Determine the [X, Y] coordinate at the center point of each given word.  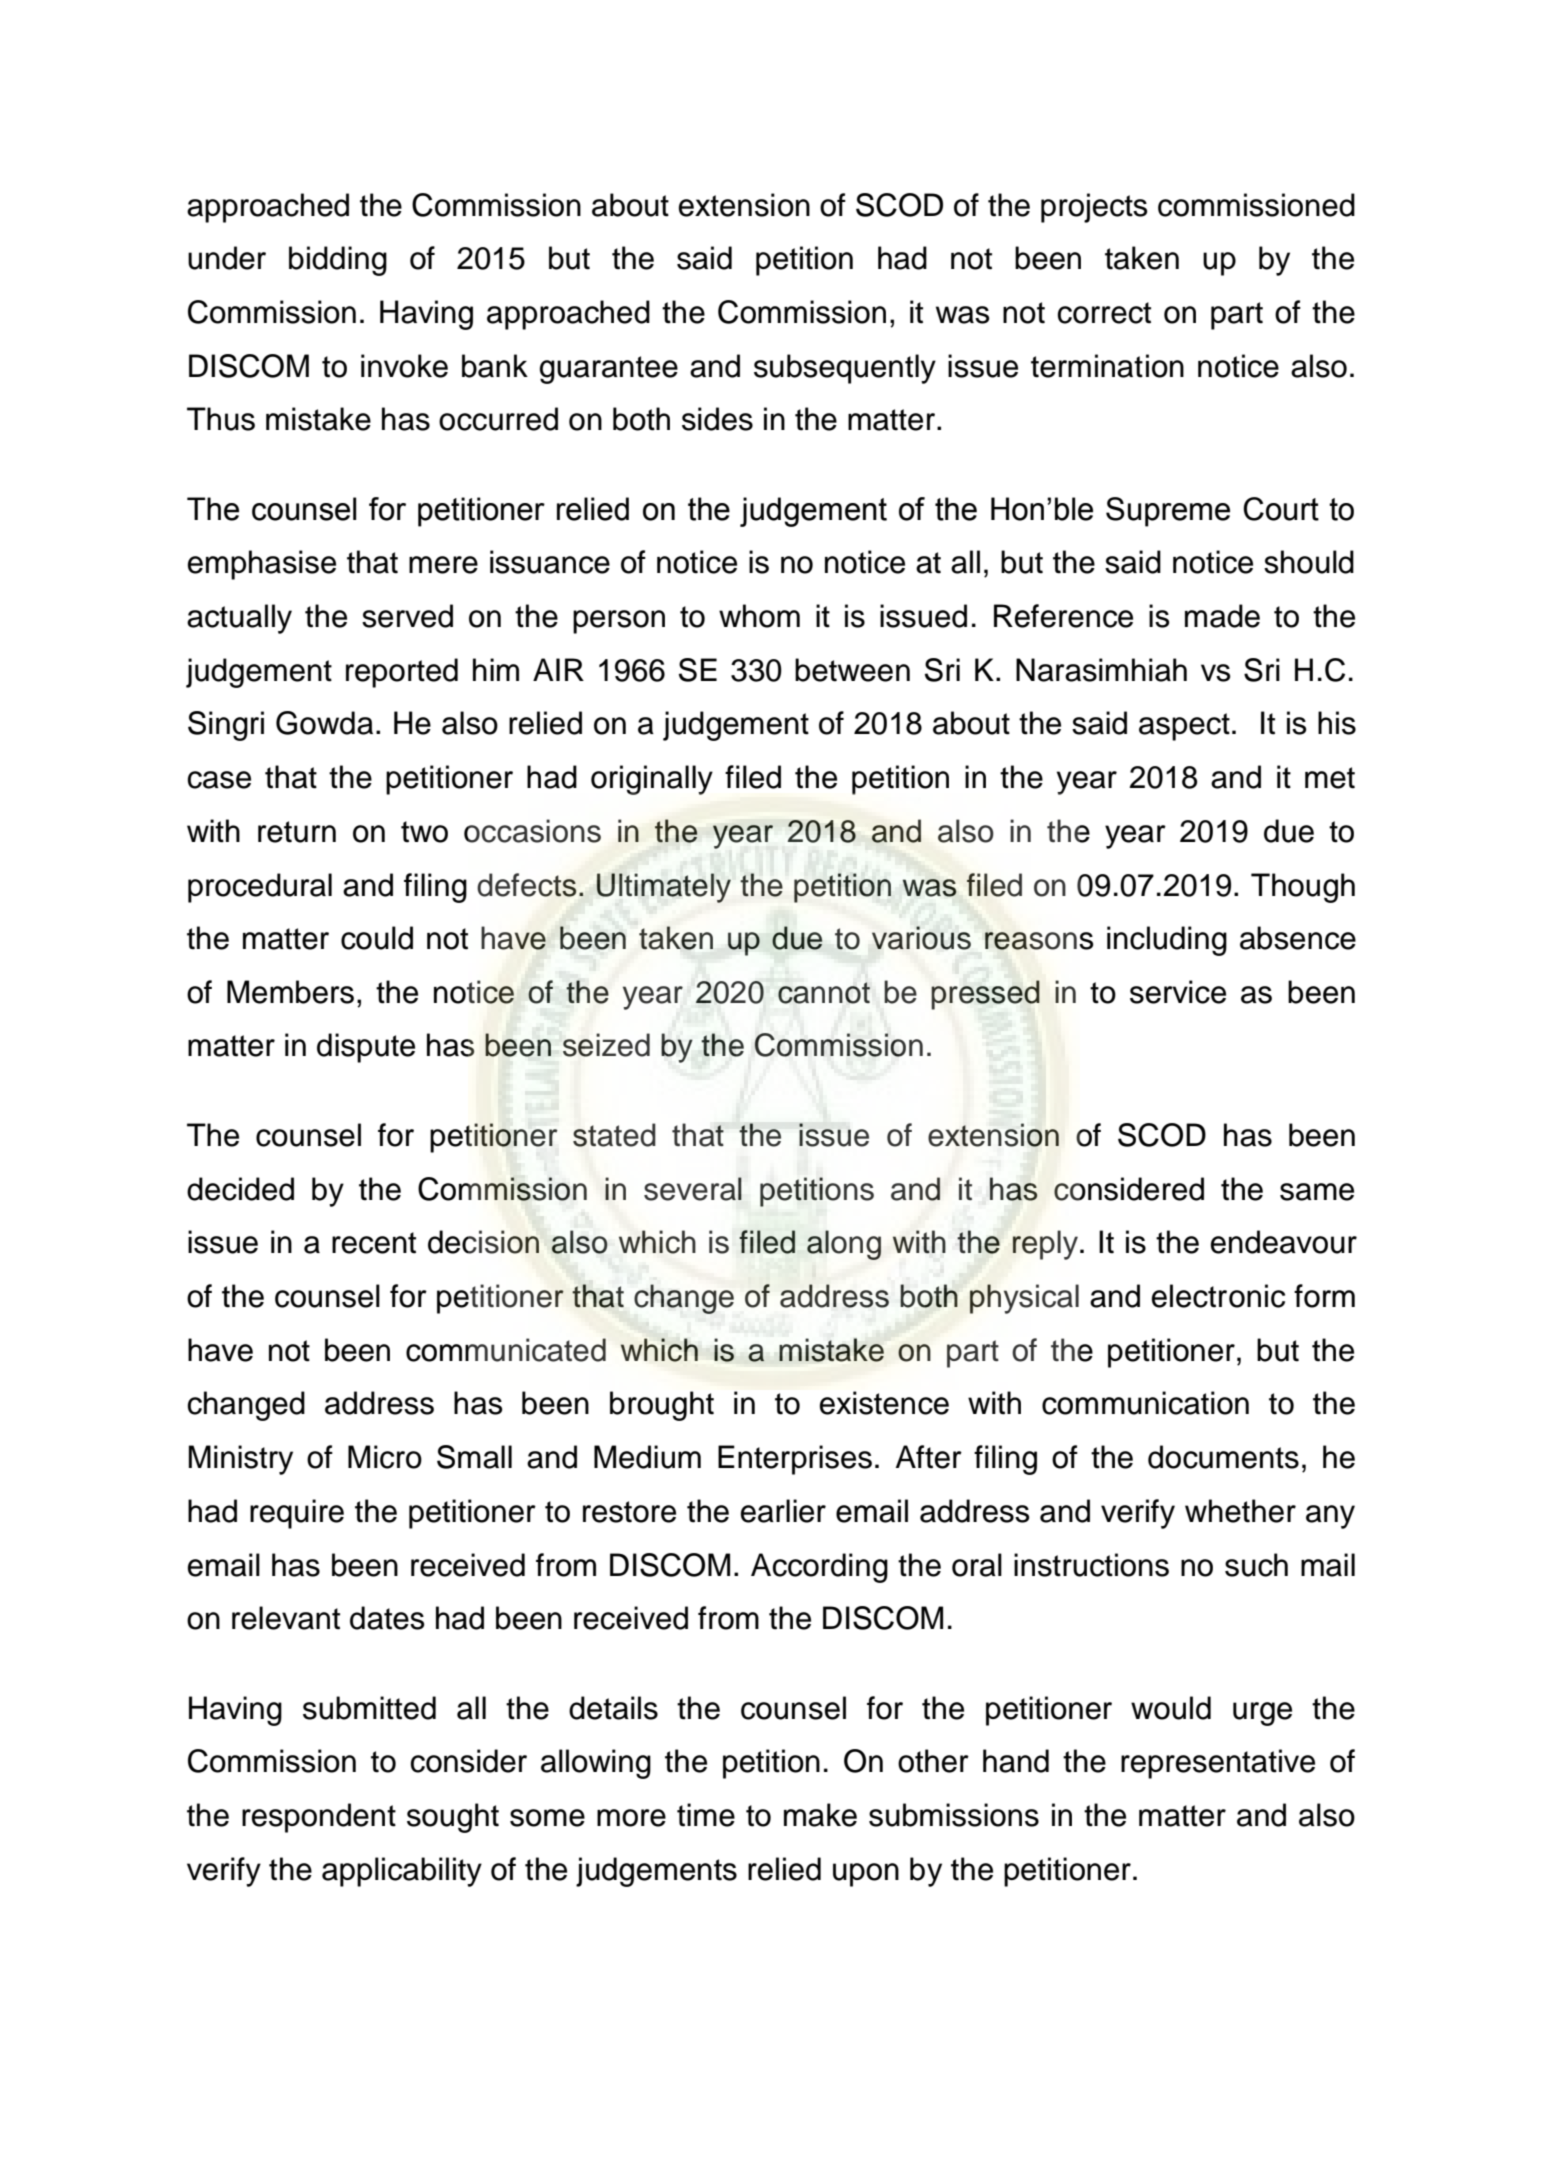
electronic [1218, 1296]
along [844, 1245]
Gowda [324, 723]
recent [374, 1243]
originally [652, 780]
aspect [1184, 727]
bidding [338, 261]
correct [1104, 313]
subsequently [845, 369]
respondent [319, 1818]
